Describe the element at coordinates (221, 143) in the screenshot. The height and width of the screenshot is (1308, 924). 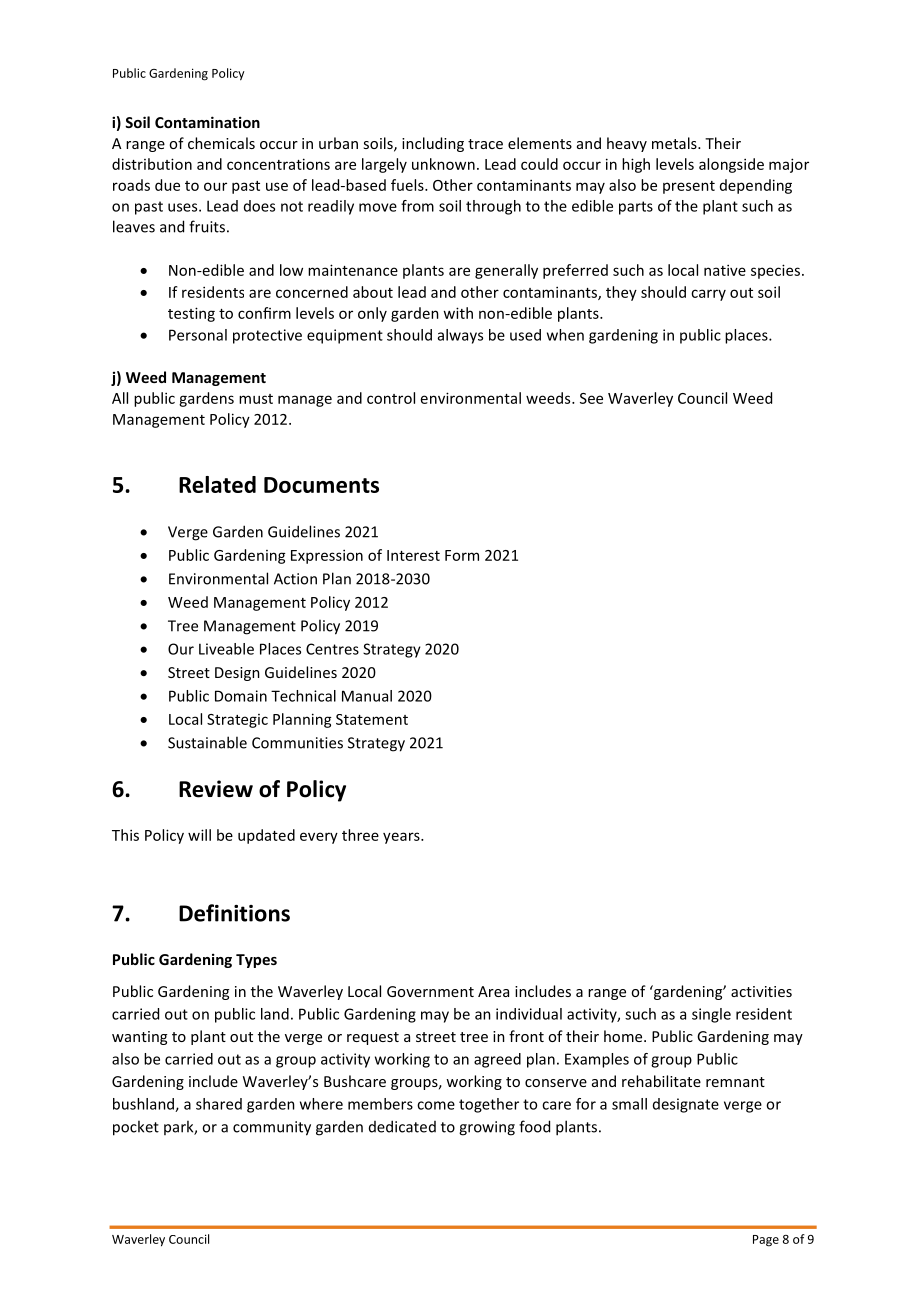
I see `chemicals` at that location.
